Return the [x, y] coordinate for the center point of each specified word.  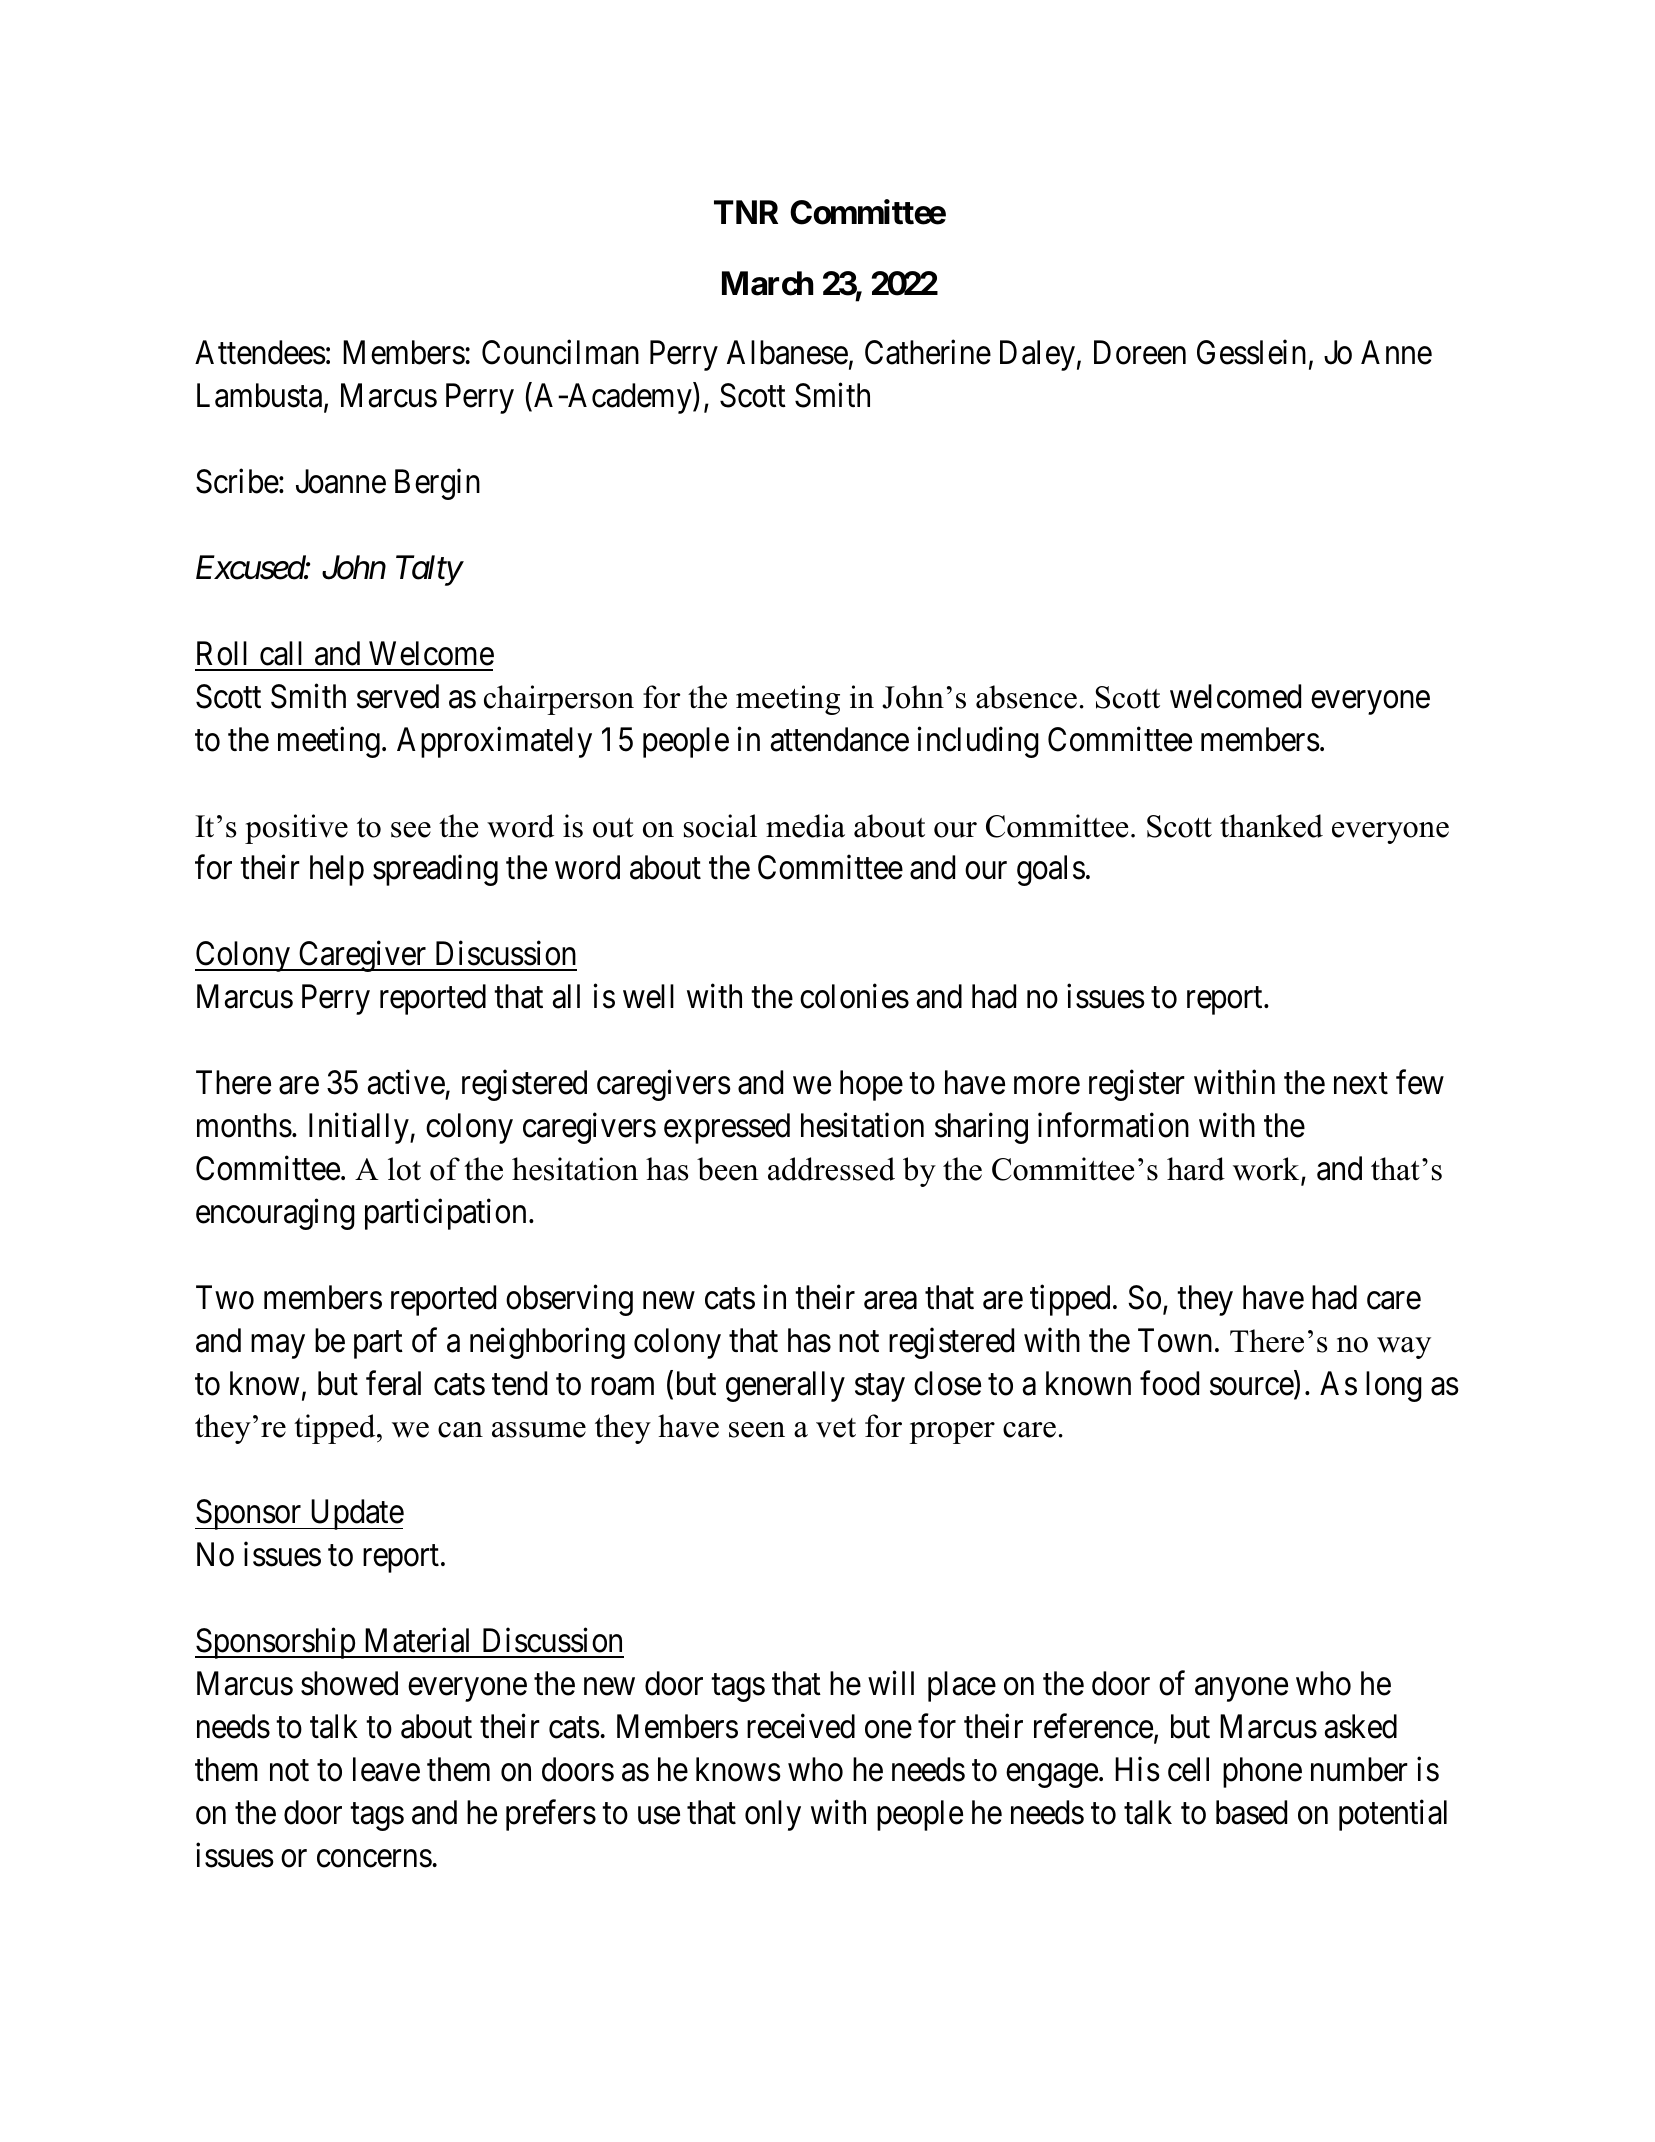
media [805, 826]
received [801, 1726]
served [398, 696]
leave [386, 1769]
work [1267, 1170]
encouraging [275, 1214]
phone [1262, 1772]
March [767, 283]
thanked [1271, 826]
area [890, 1301]
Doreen [1140, 353]
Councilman [560, 352]
